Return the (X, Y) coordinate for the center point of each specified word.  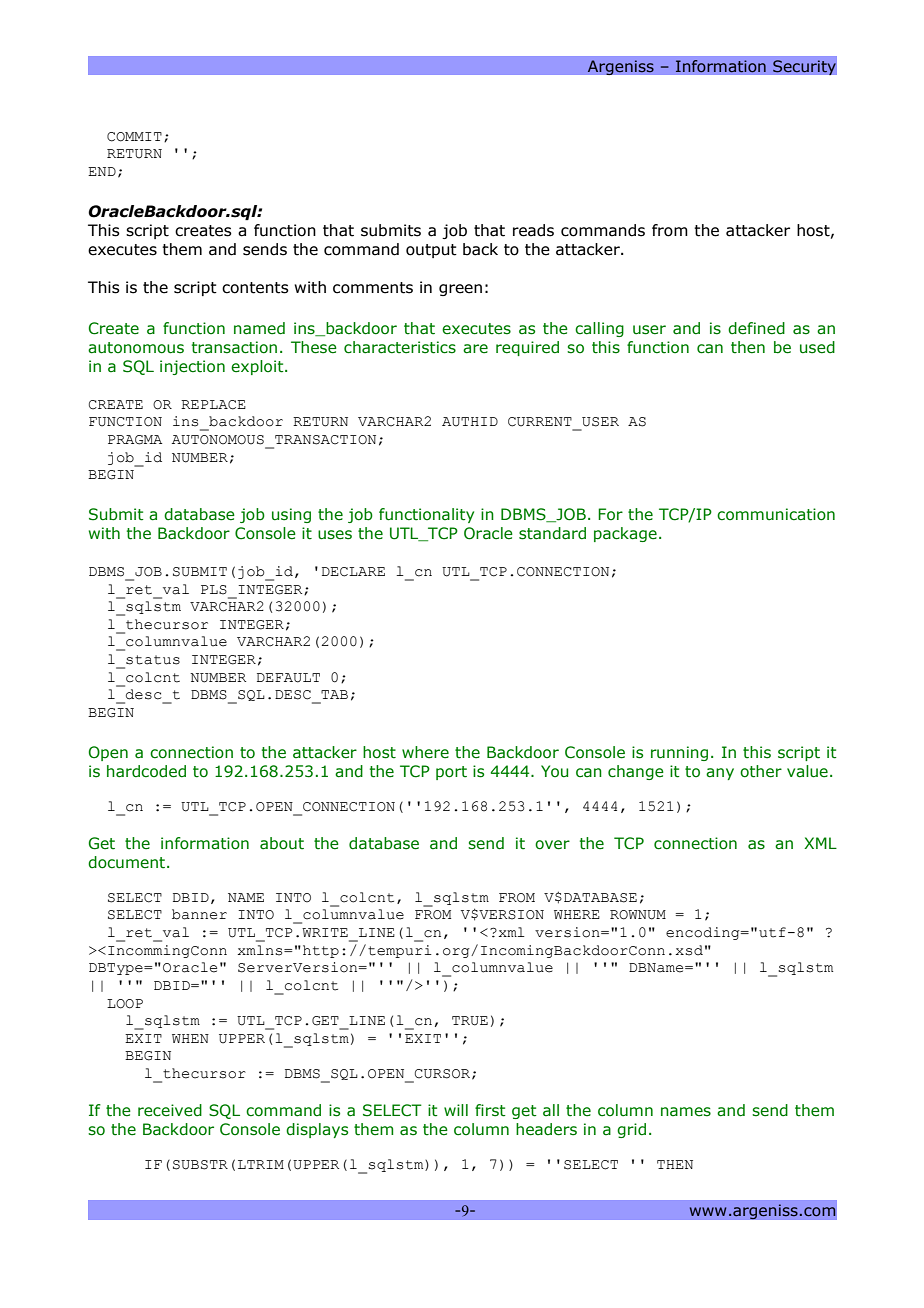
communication (776, 514)
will (456, 1110)
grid (631, 1130)
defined (756, 328)
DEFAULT (288, 678)
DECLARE (353, 572)
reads (533, 230)
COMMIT (134, 137)
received (170, 1110)
